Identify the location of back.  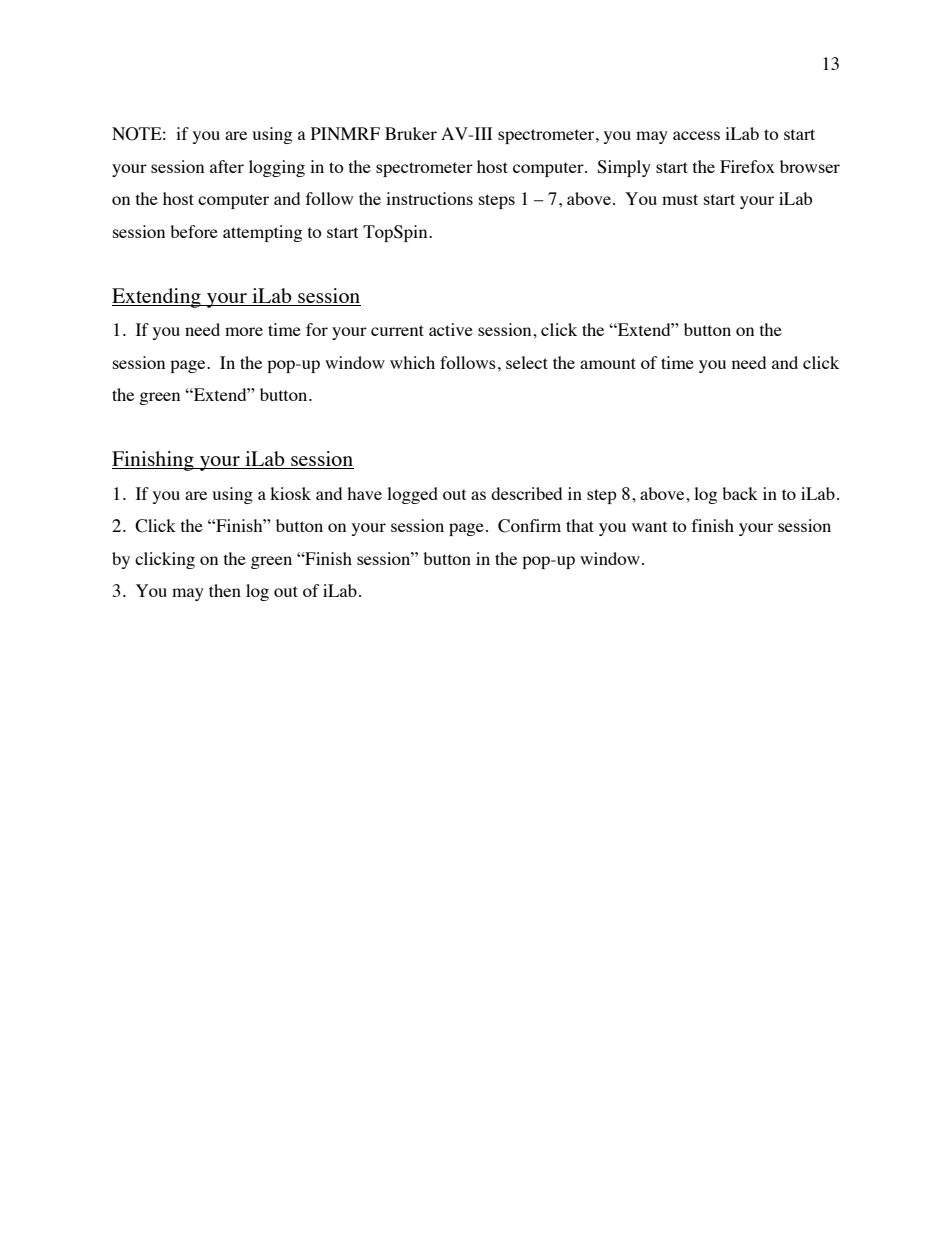
(740, 493).
